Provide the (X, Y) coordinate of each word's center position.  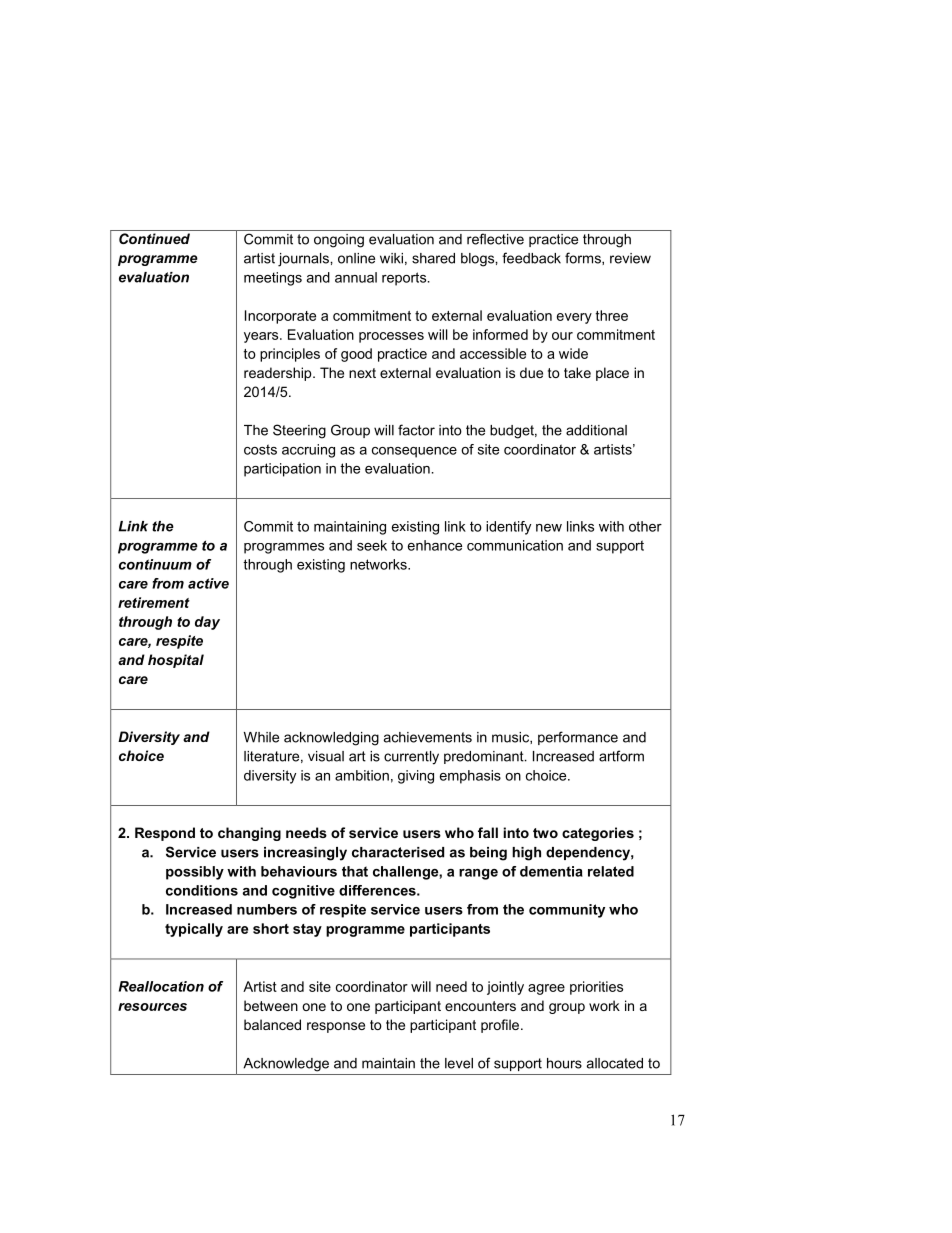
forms (584, 258)
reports (405, 279)
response (336, 1027)
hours (564, 1063)
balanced (272, 1024)
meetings (273, 279)
